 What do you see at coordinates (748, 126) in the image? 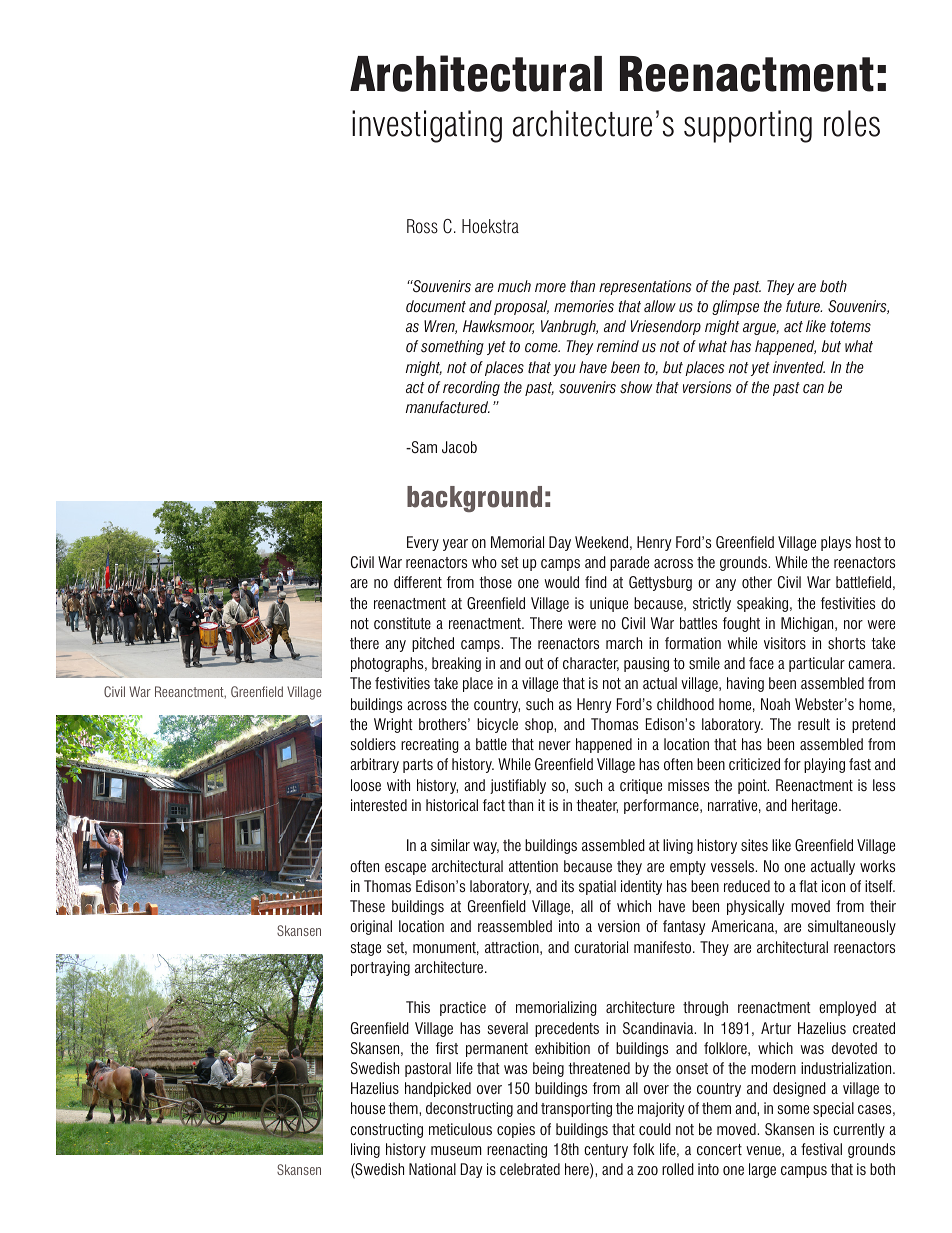
I see `supporting` at bounding box center [748, 126].
